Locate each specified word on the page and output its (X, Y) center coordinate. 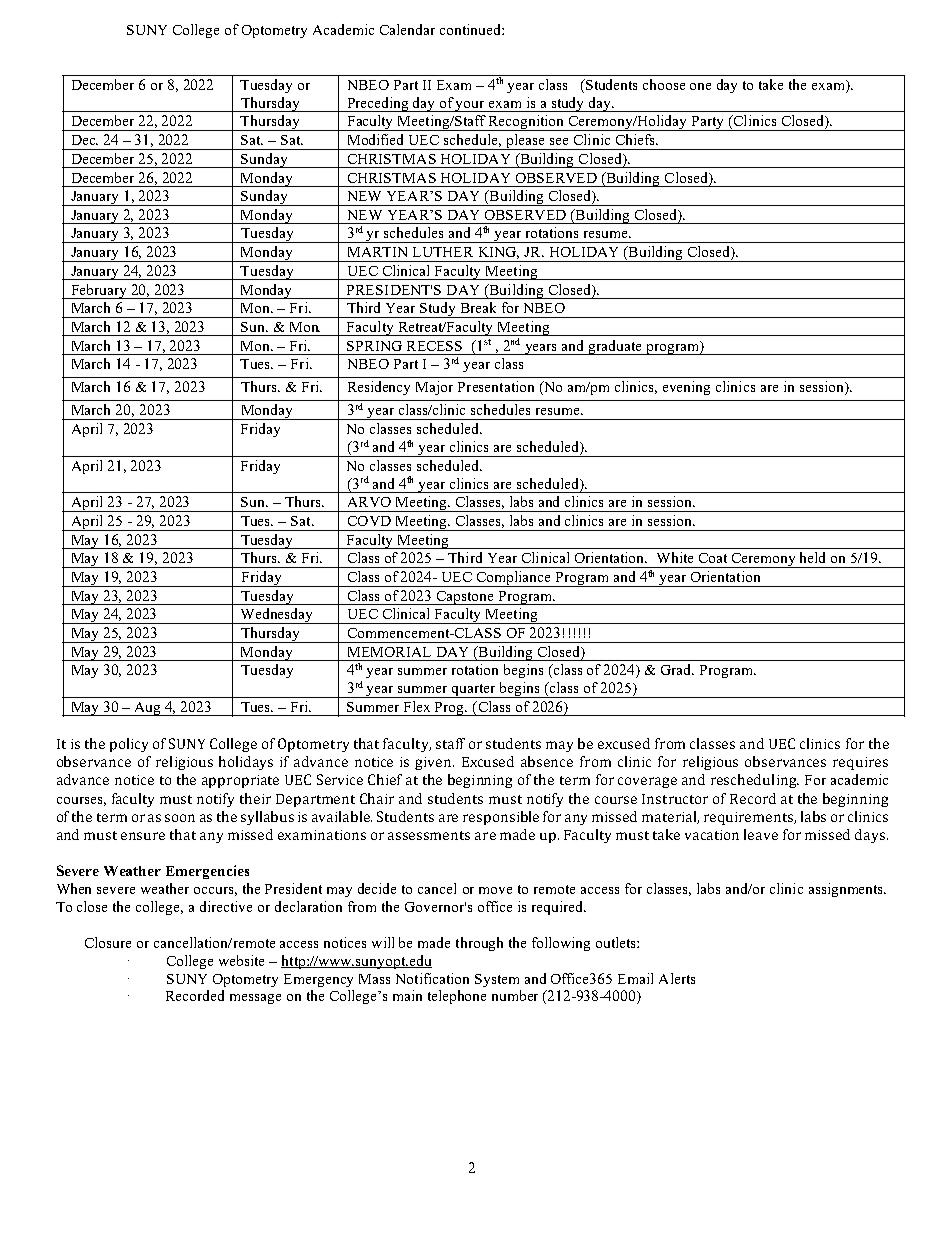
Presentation (496, 386)
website (241, 960)
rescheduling (755, 781)
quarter (474, 691)
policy (129, 745)
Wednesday (277, 616)
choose (664, 84)
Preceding (378, 104)
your (471, 106)
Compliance (514, 579)
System (497, 980)
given (434, 763)
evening (686, 388)
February (99, 291)
